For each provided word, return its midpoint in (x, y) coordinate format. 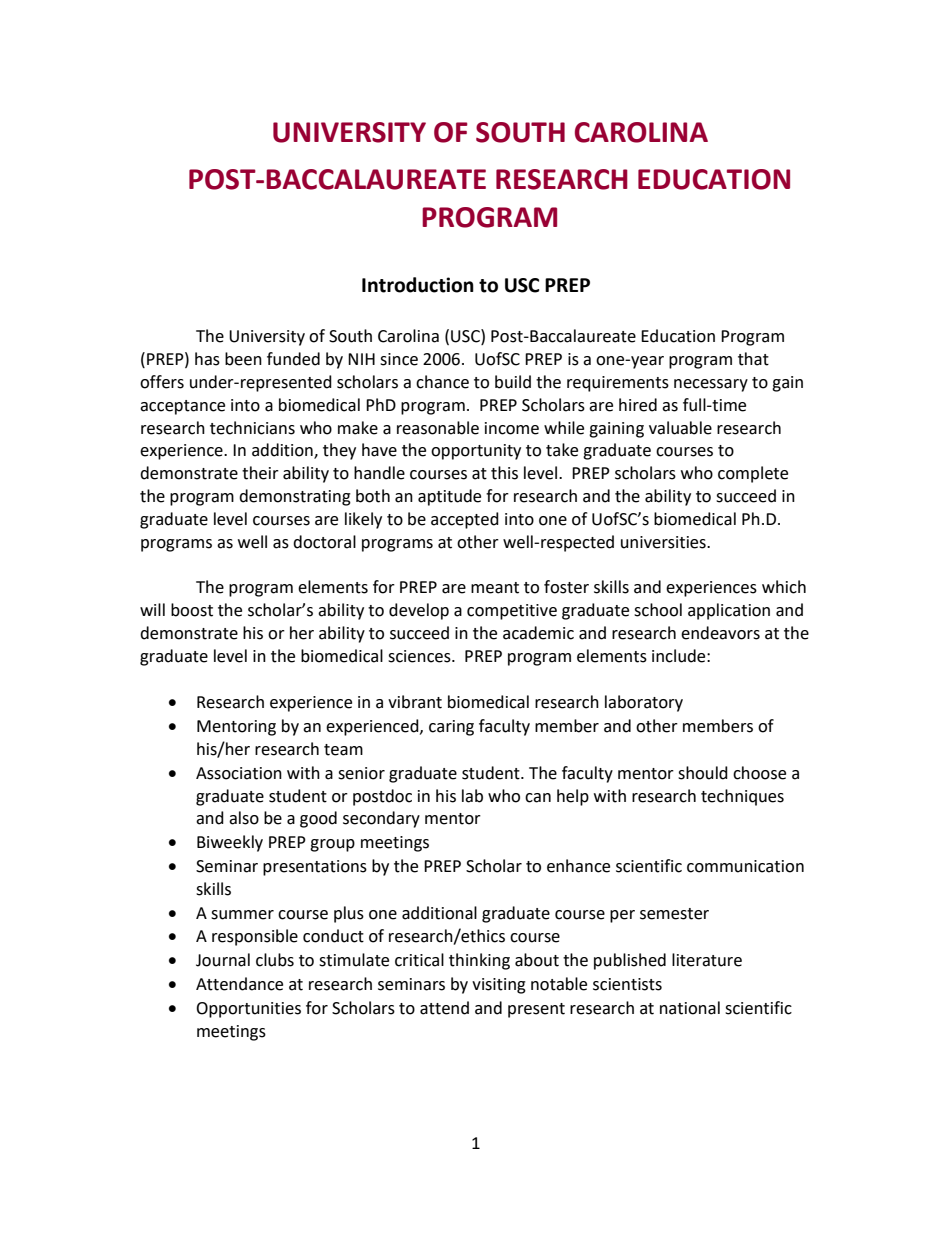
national (690, 1008)
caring (451, 728)
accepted (465, 520)
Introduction (418, 285)
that (753, 359)
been (243, 359)
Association (239, 773)
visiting (499, 986)
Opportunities (248, 1010)
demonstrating (295, 497)
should (703, 773)
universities (664, 542)
